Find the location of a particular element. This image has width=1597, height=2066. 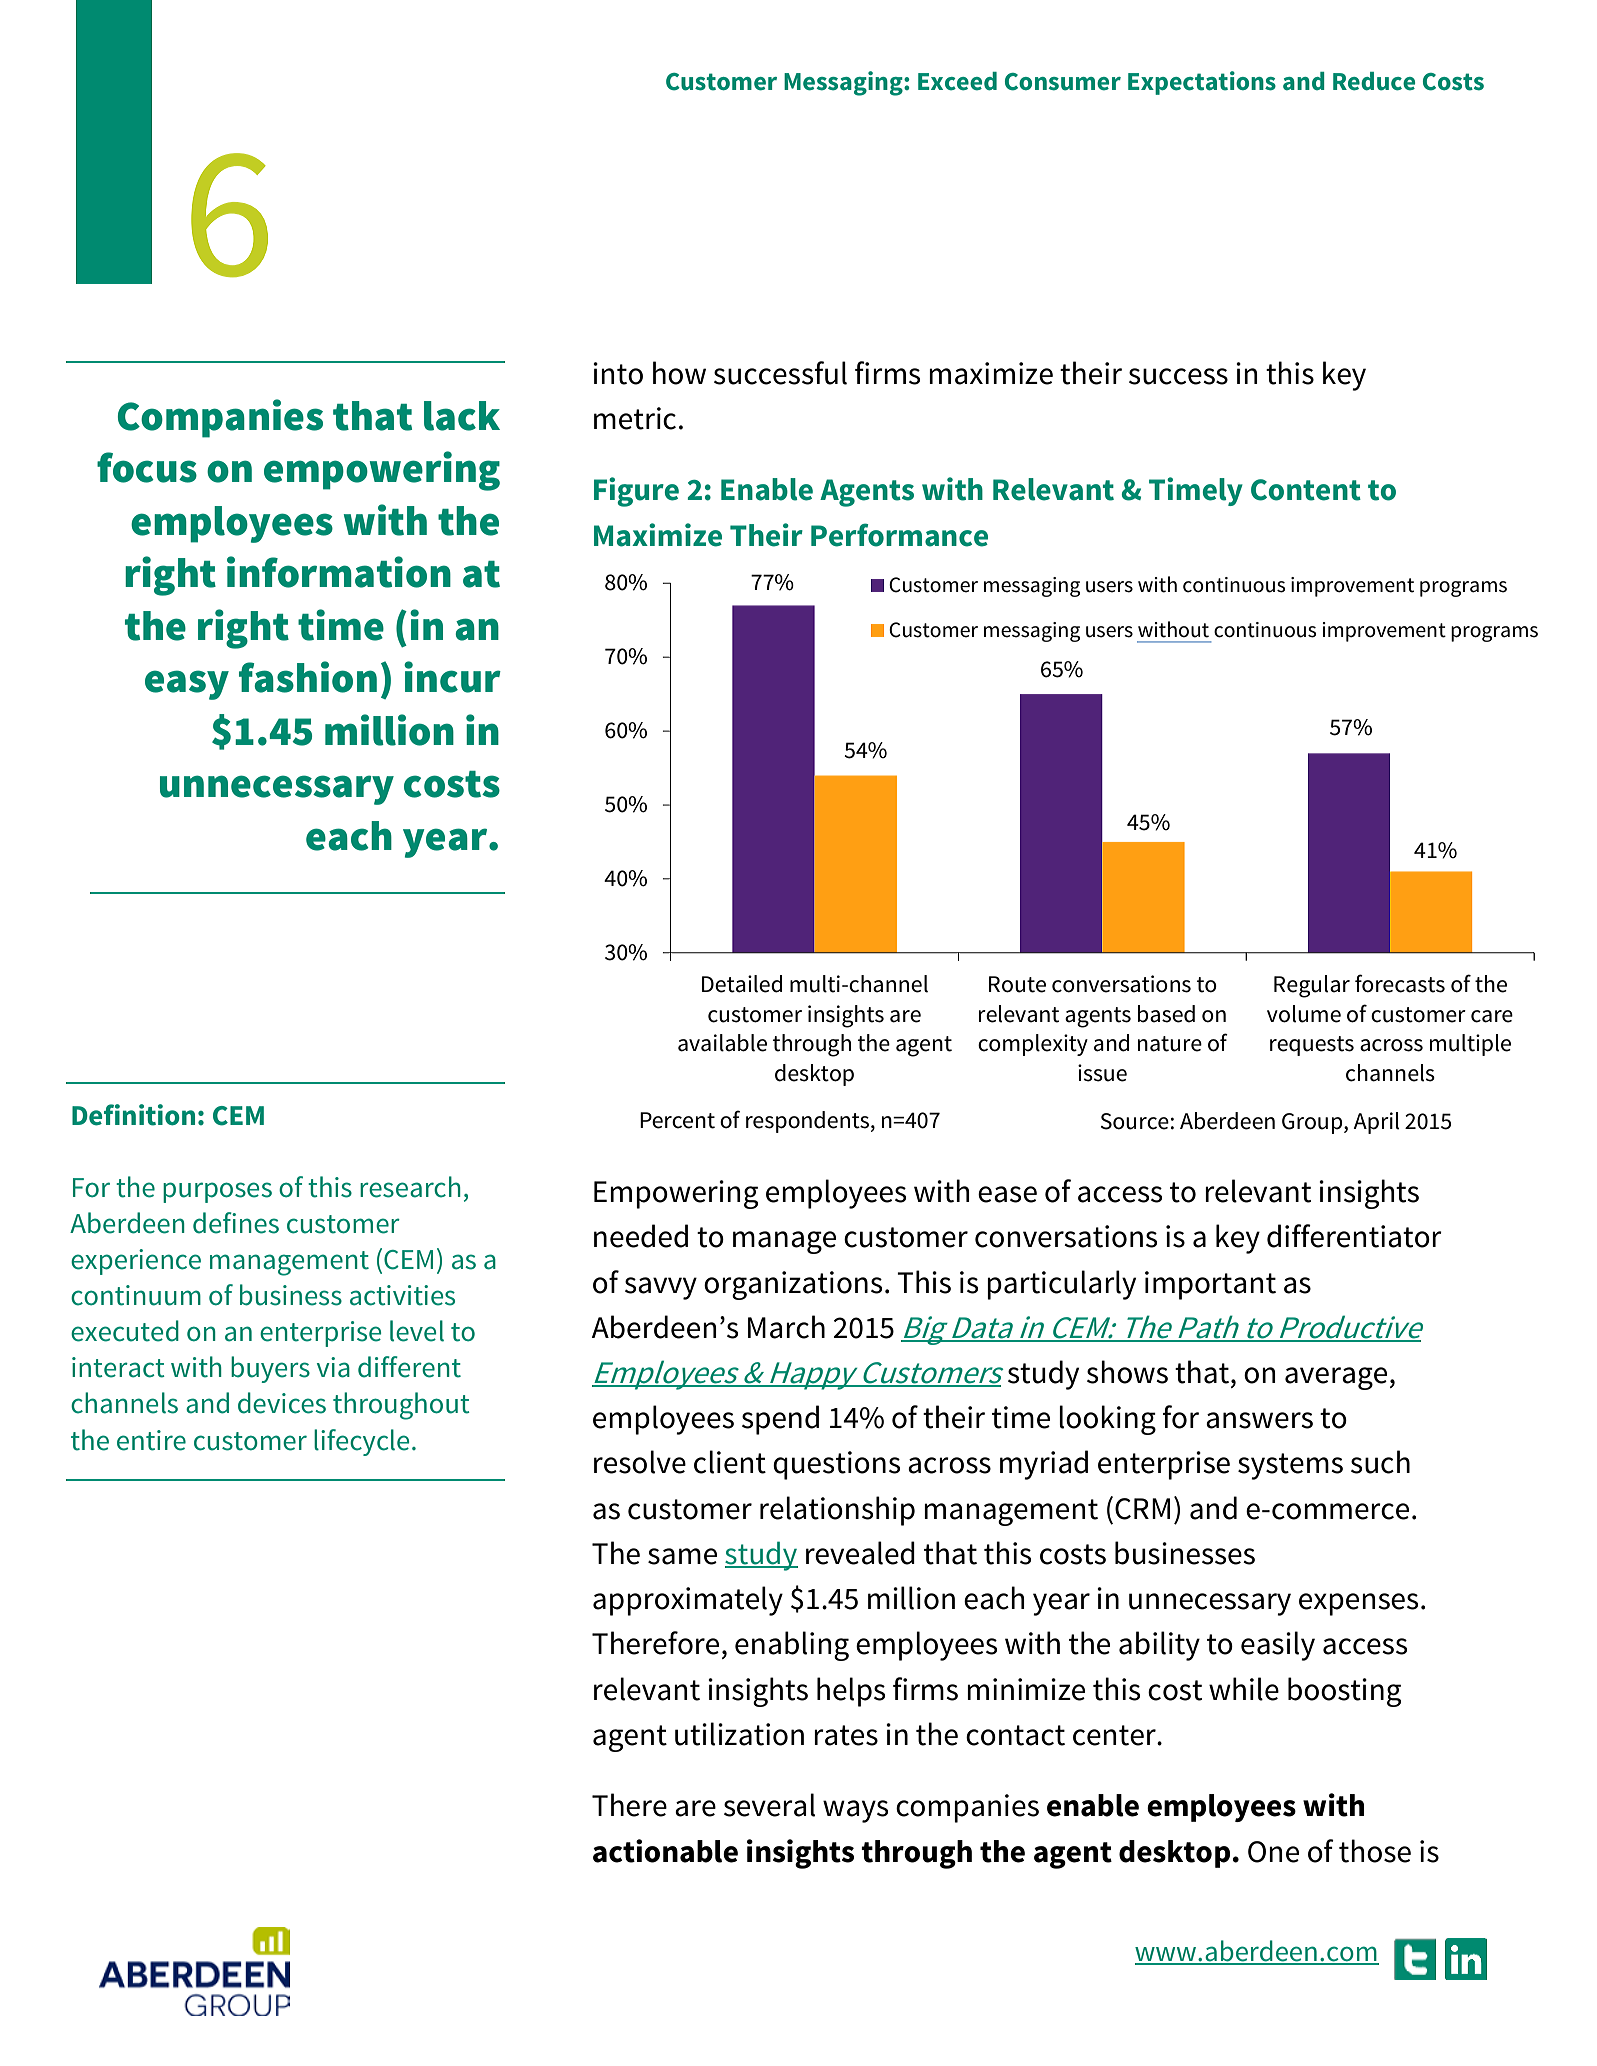

Content is located at coordinates (1306, 490).
